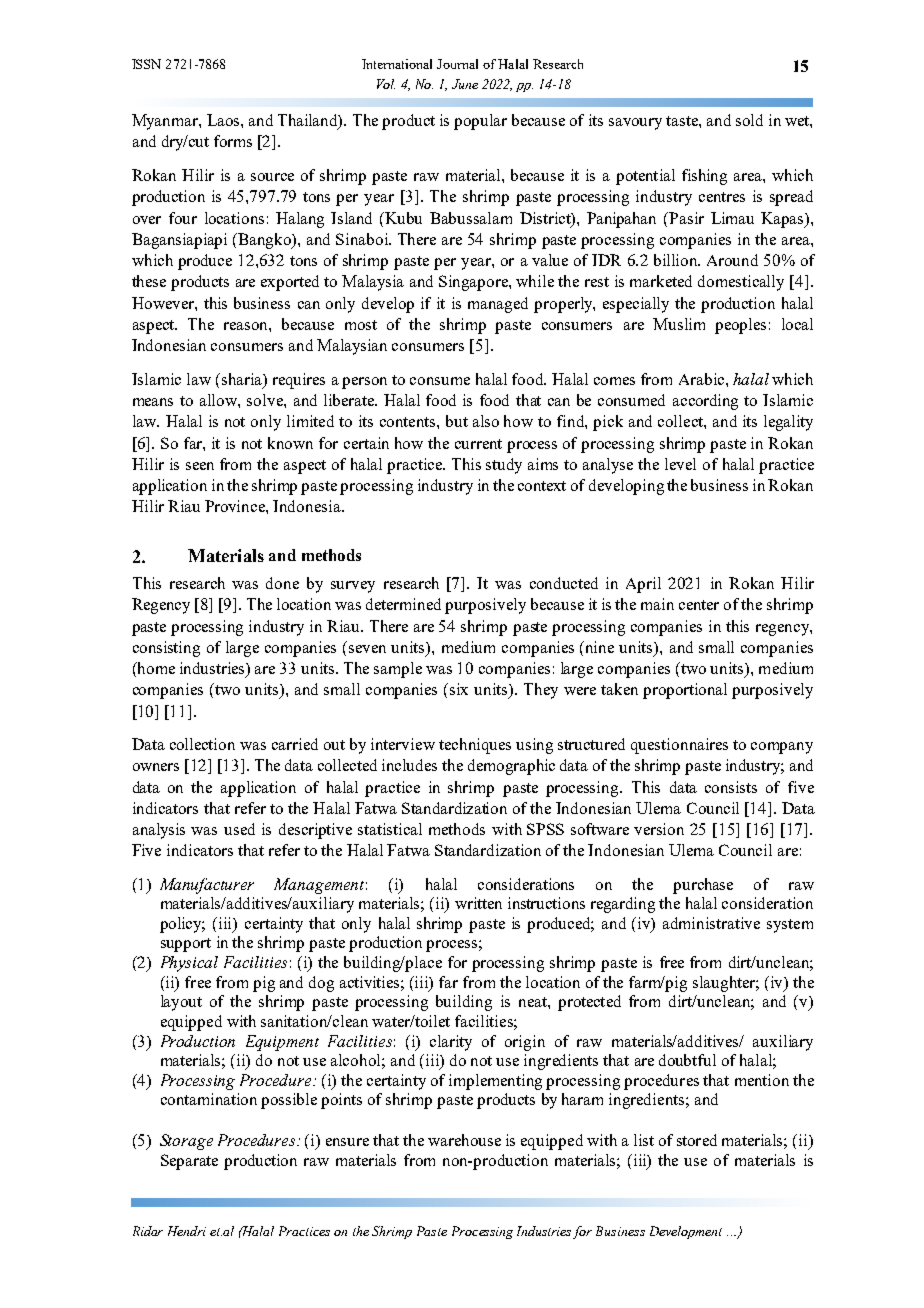 The width and height of the image is (924, 1308). I want to click on Laos, so click(224, 120).
